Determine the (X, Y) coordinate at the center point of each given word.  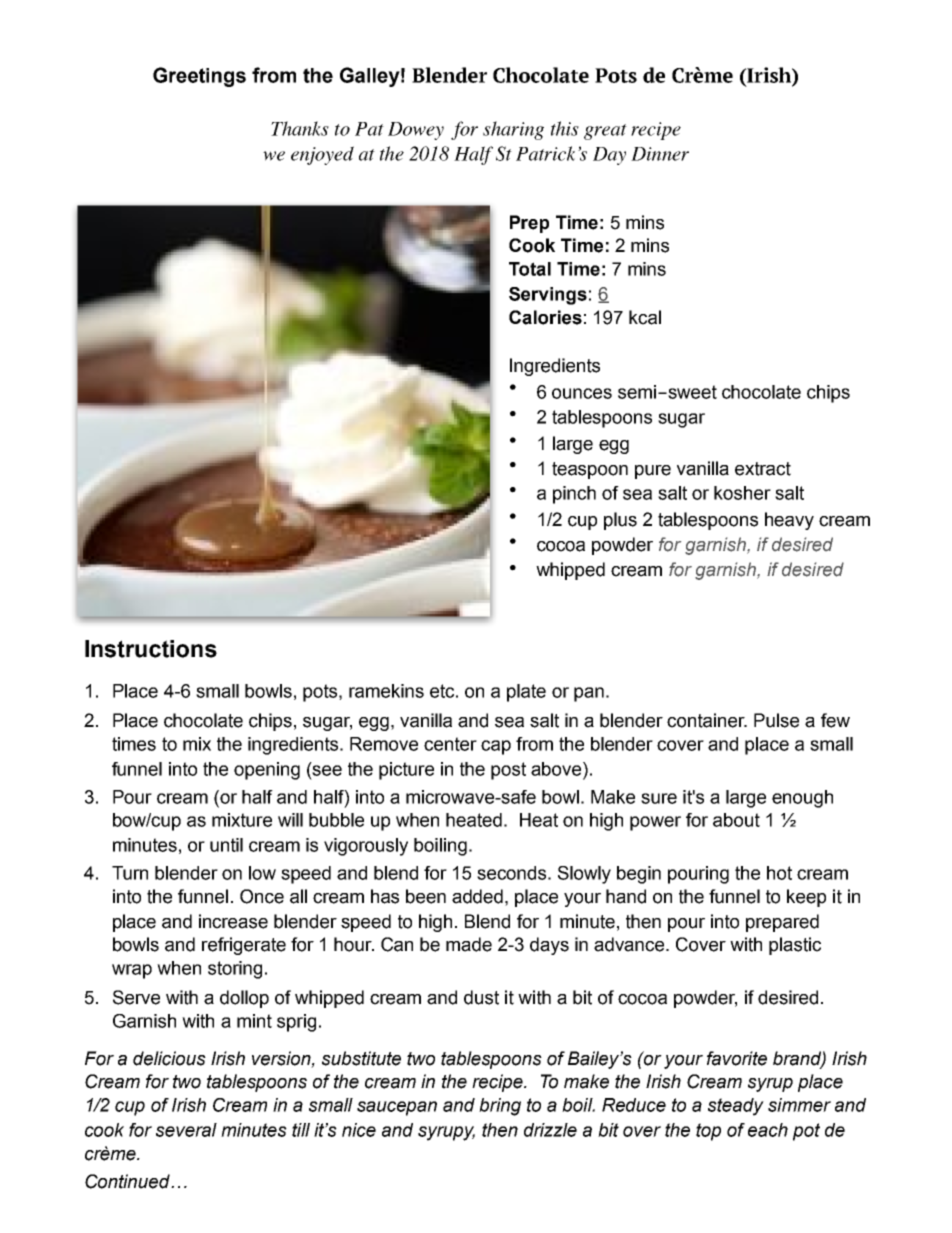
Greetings (199, 77)
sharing (513, 130)
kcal (645, 317)
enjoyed (322, 155)
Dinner (660, 154)
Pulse (776, 720)
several (186, 1130)
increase (233, 921)
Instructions (151, 649)
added (477, 896)
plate (526, 693)
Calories (545, 317)
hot (779, 873)
